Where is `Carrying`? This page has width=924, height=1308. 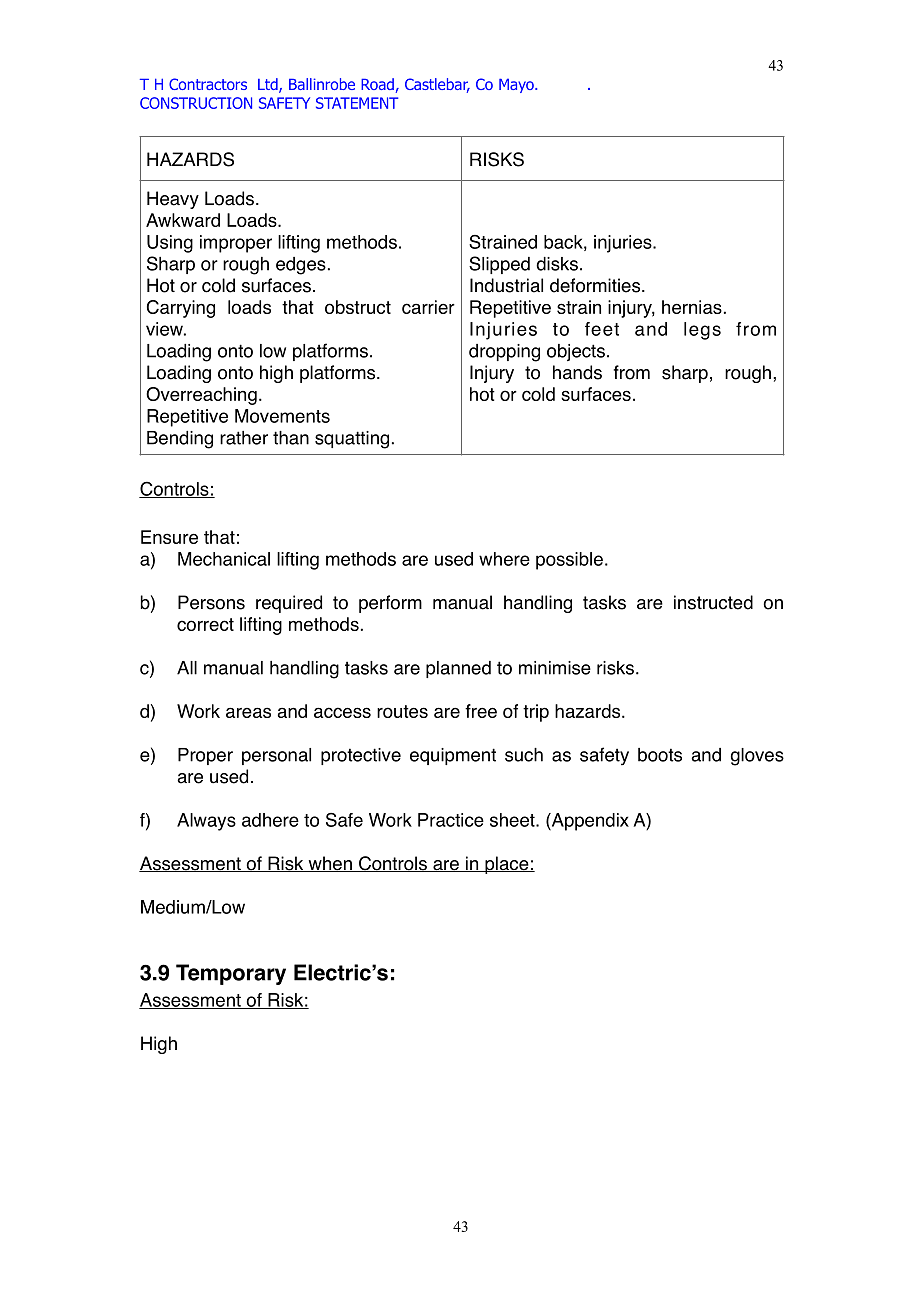 Carrying is located at coordinates (181, 309).
